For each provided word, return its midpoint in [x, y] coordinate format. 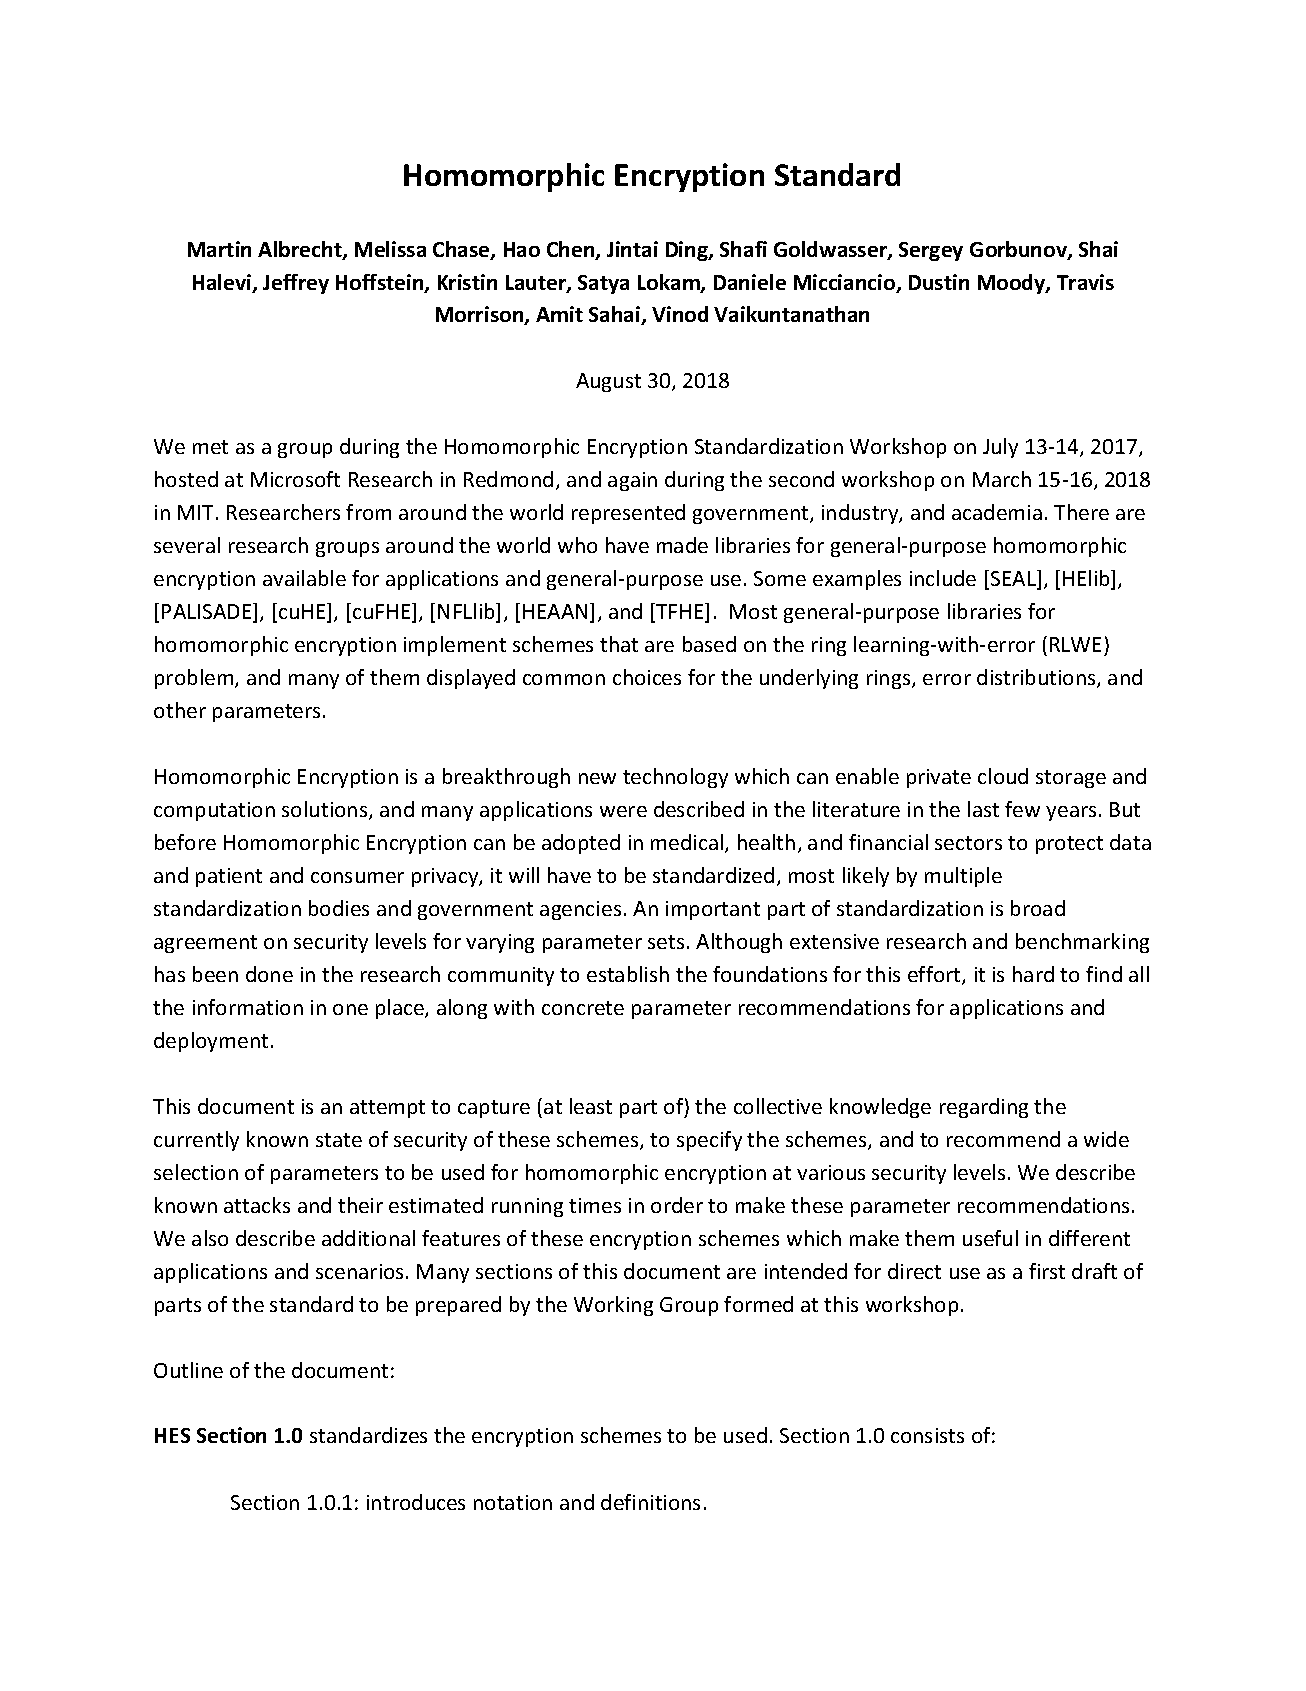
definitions [650, 1502]
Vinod [680, 314]
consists [927, 1435]
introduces [416, 1502]
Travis [1085, 282]
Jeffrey [296, 284]
